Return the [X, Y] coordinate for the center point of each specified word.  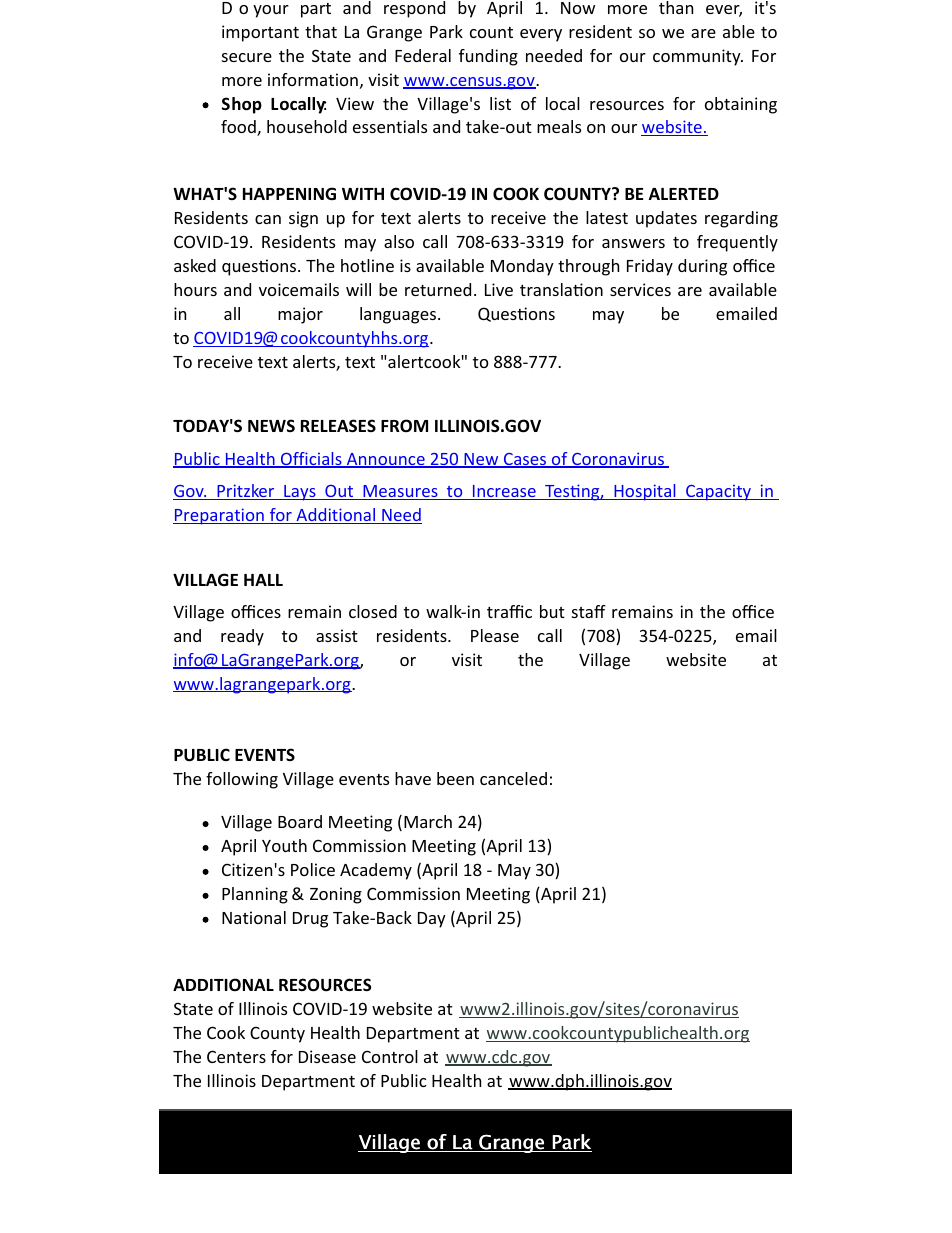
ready [242, 637]
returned [438, 289]
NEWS [271, 425]
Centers [236, 1056]
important [260, 33]
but [552, 611]
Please [495, 635]
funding [488, 57]
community [698, 57]
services [640, 289]
